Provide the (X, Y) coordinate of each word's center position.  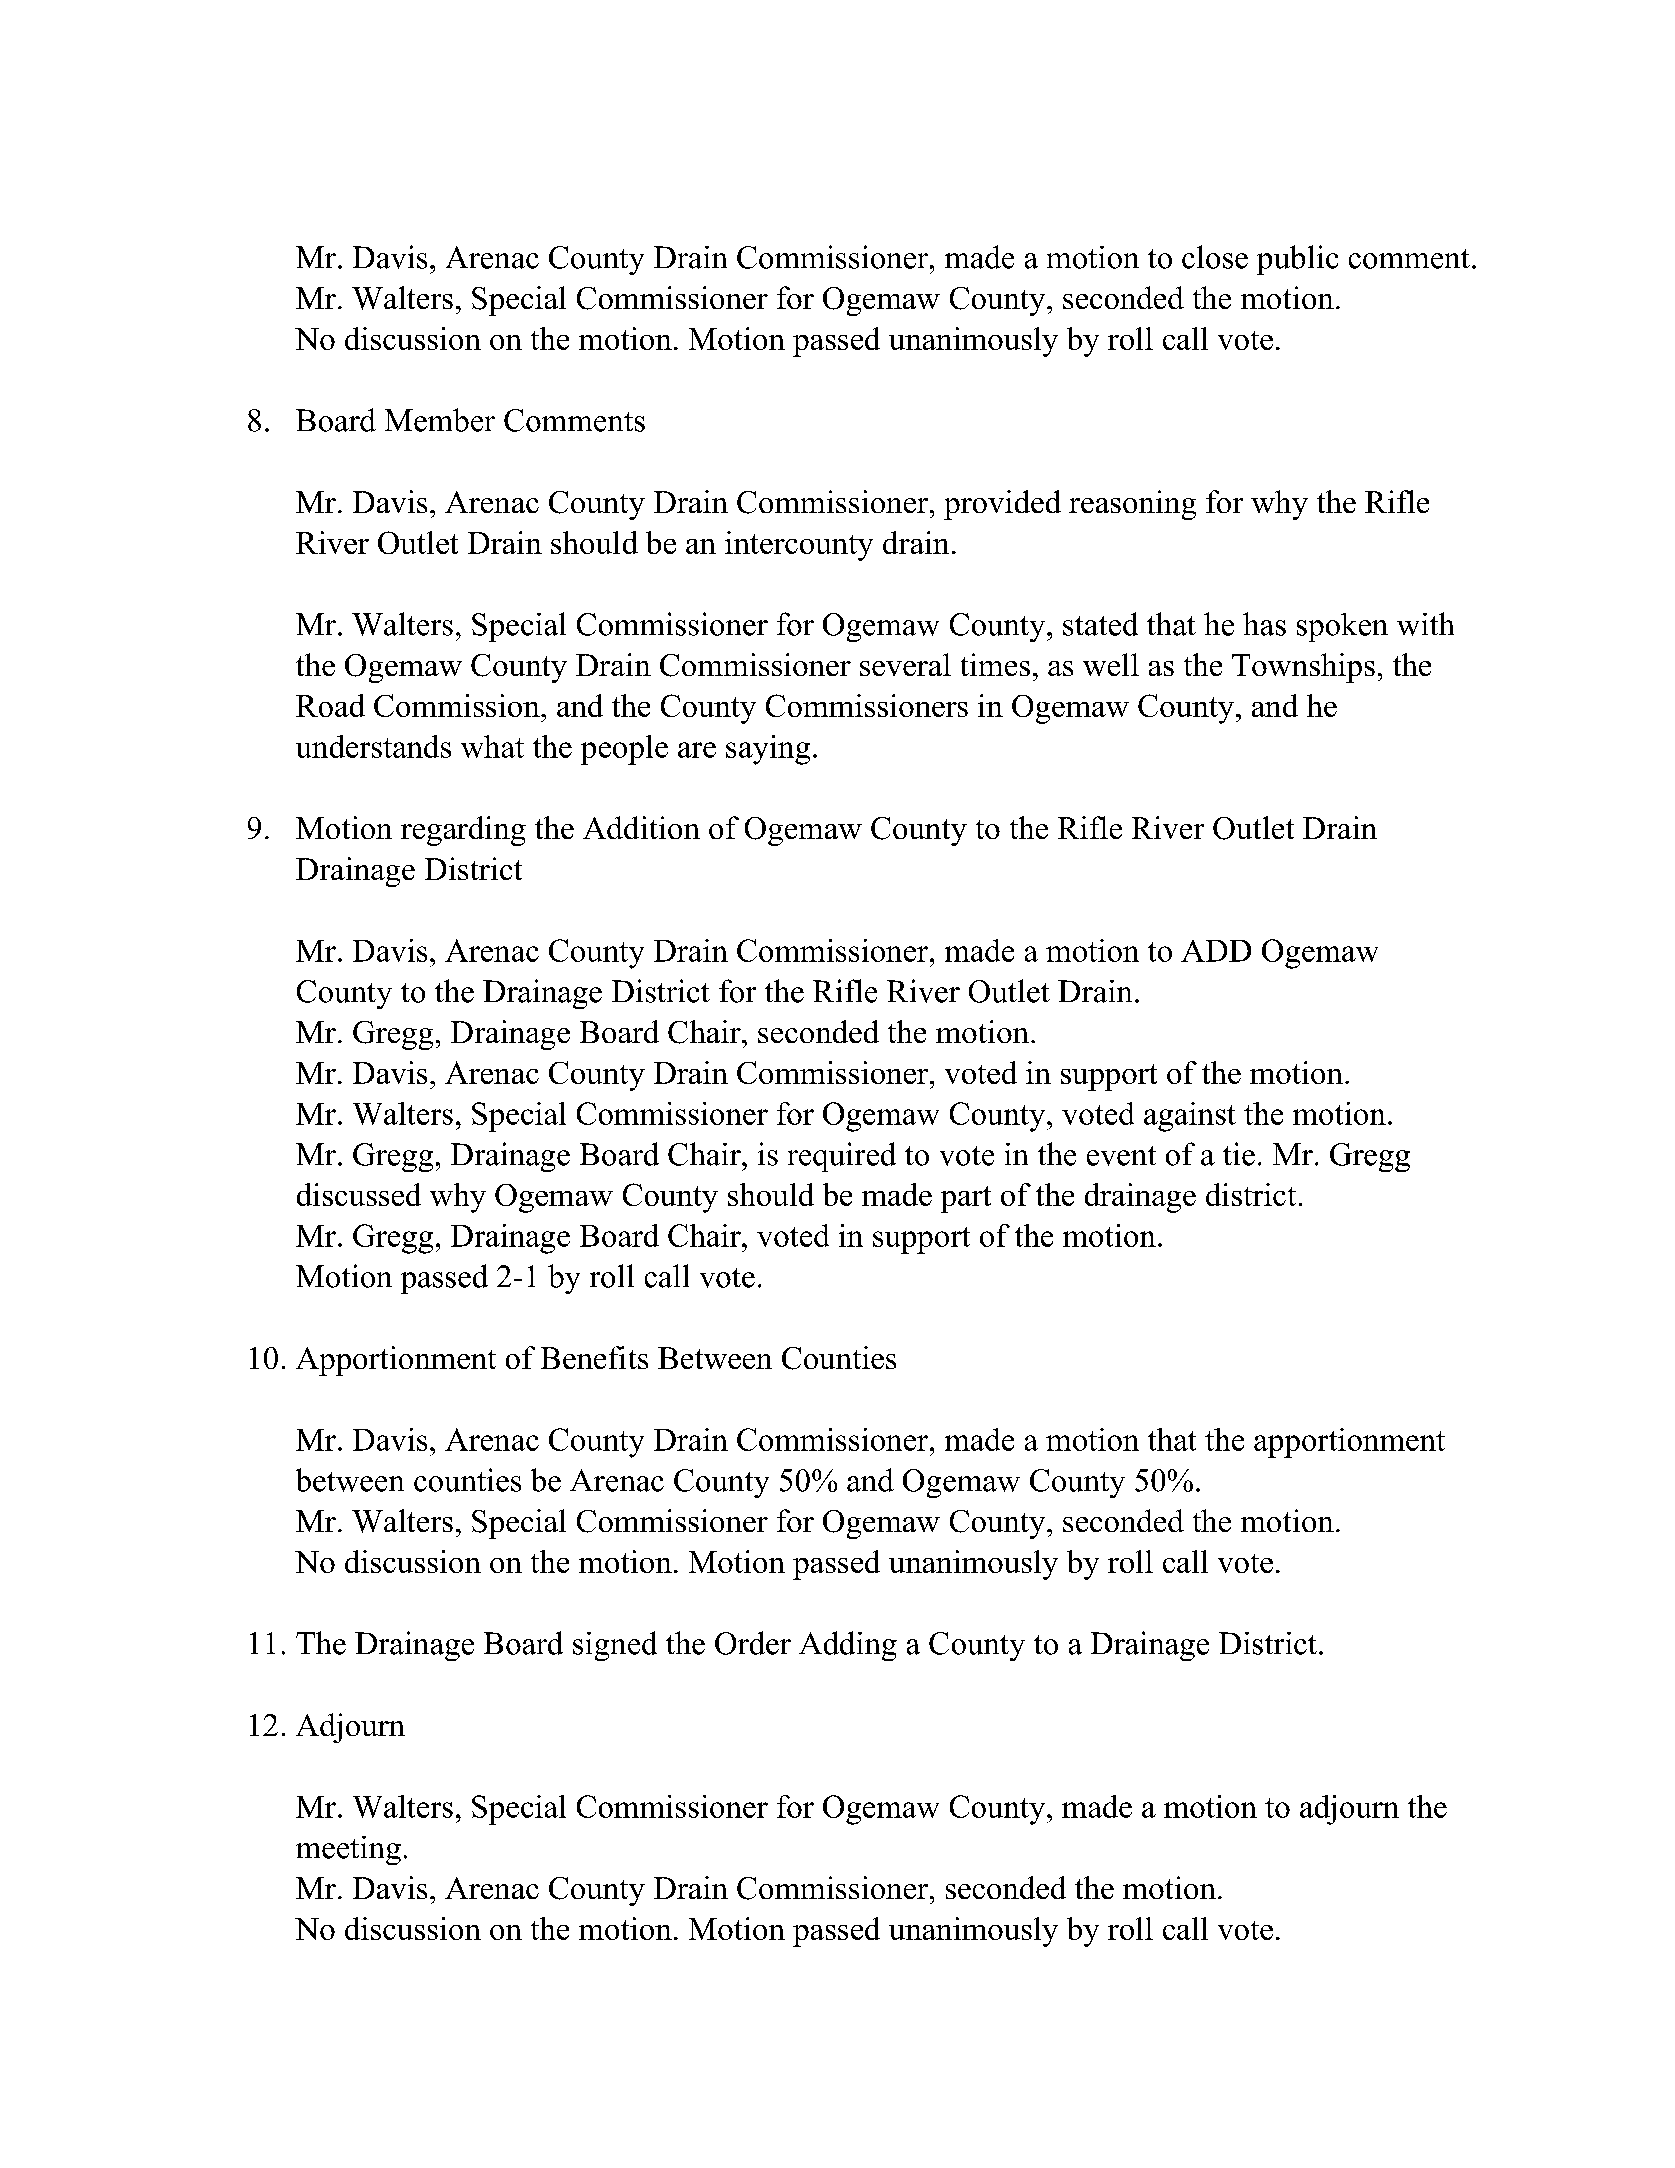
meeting (348, 1850)
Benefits (594, 1357)
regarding (463, 831)
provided (1002, 505)
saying (768, 750)
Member (440, 420)
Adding (848, 1646)
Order (753, 1643)
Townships (1303, 668)
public (1297, 260)
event (1121, 1156)
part (966, 1199)
